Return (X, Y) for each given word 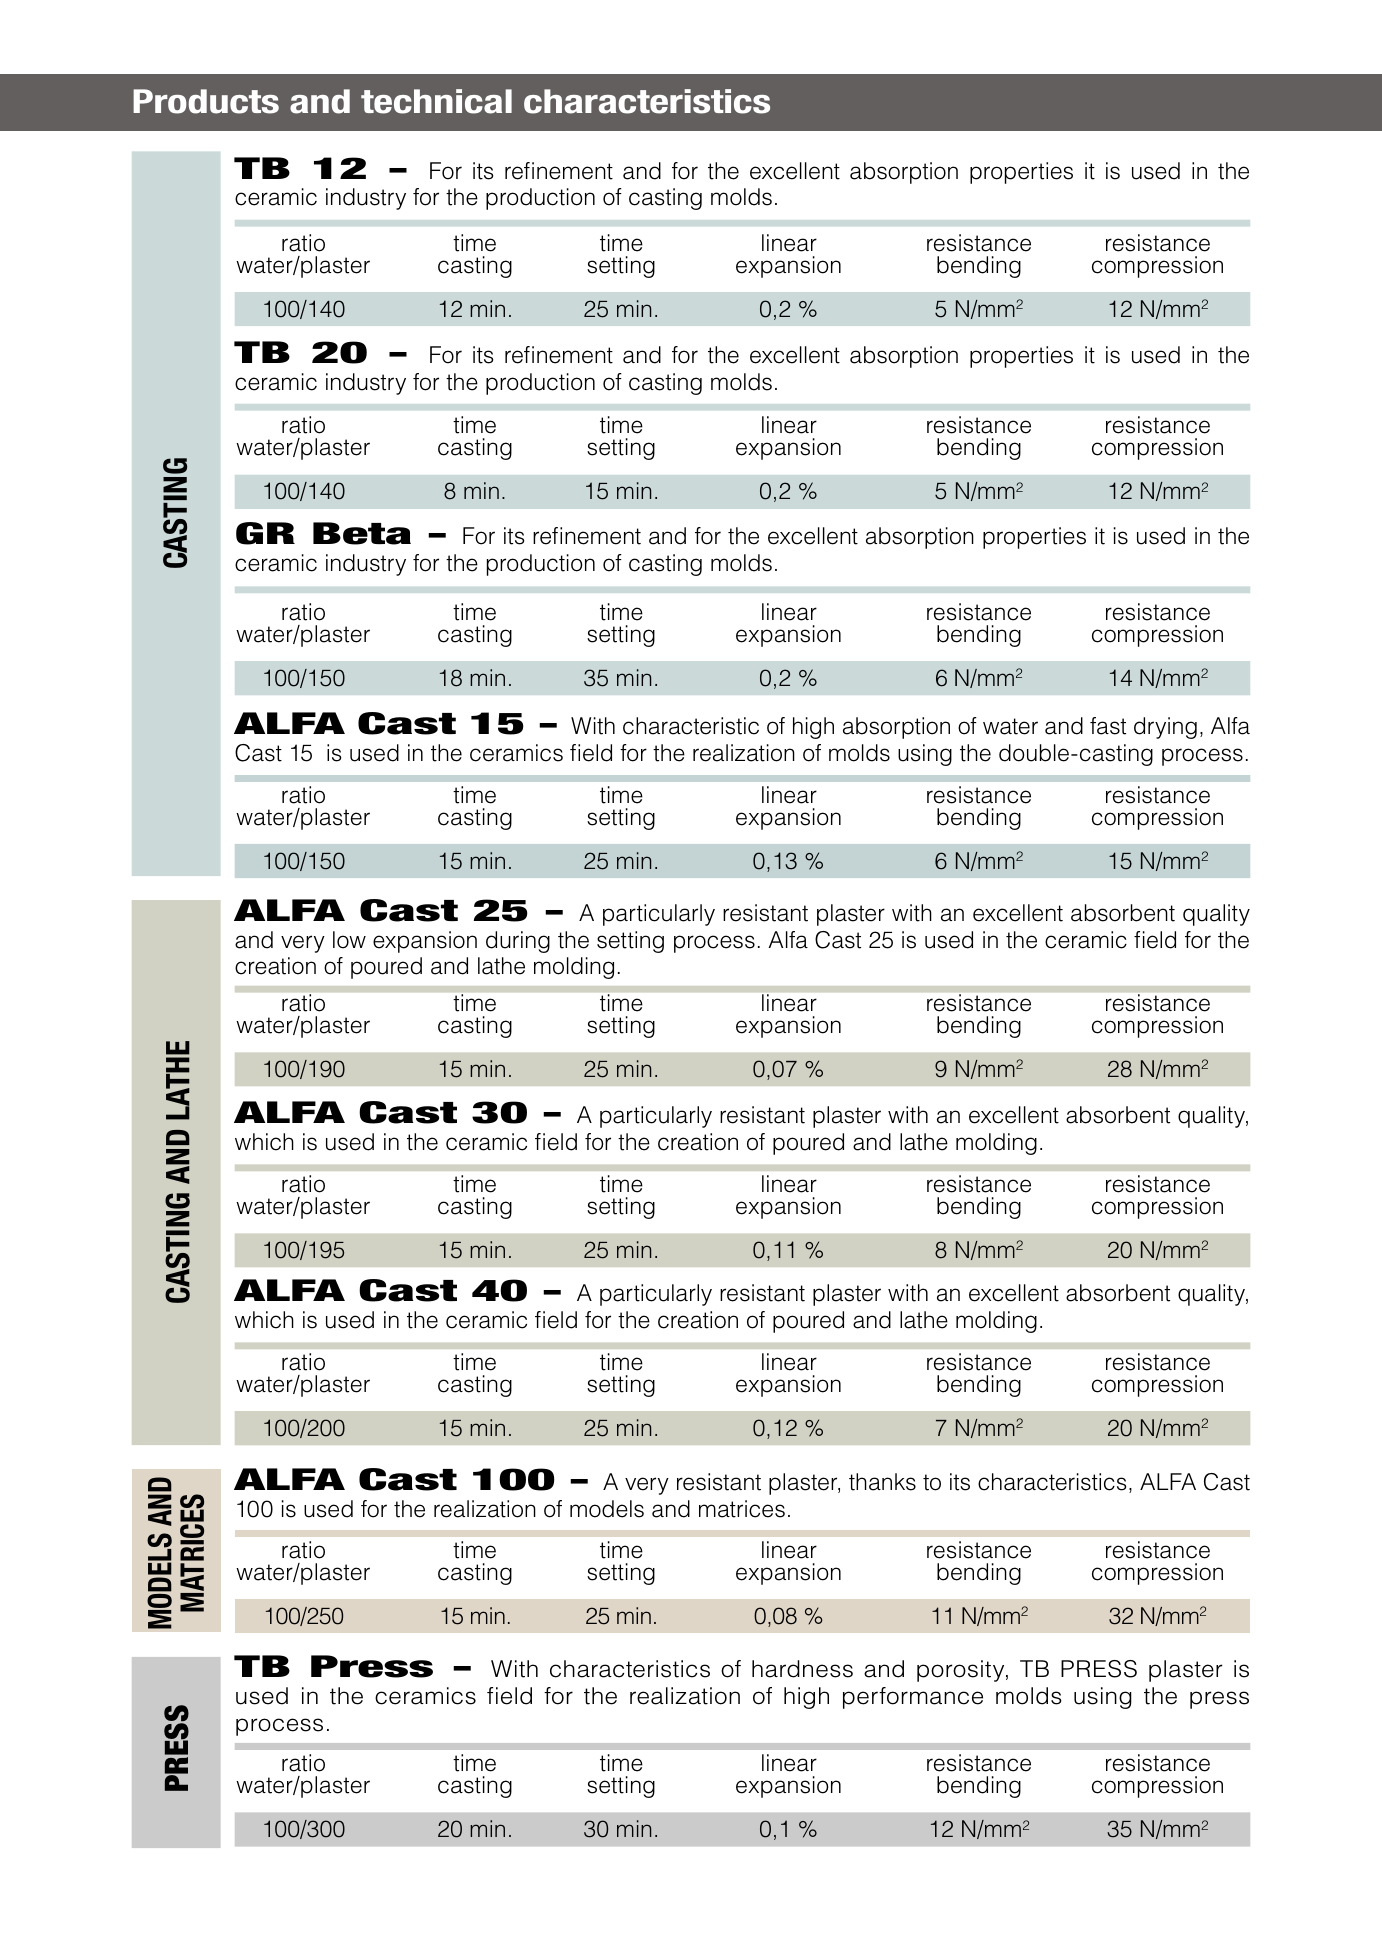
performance (913, 1698)
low (349, 940)
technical (436, 101)
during (518, 942)
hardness (802, 1669)
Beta (362, 533)
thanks (882, 1482)
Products (206, 101)
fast (1108, 726)
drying (1165, 728)
